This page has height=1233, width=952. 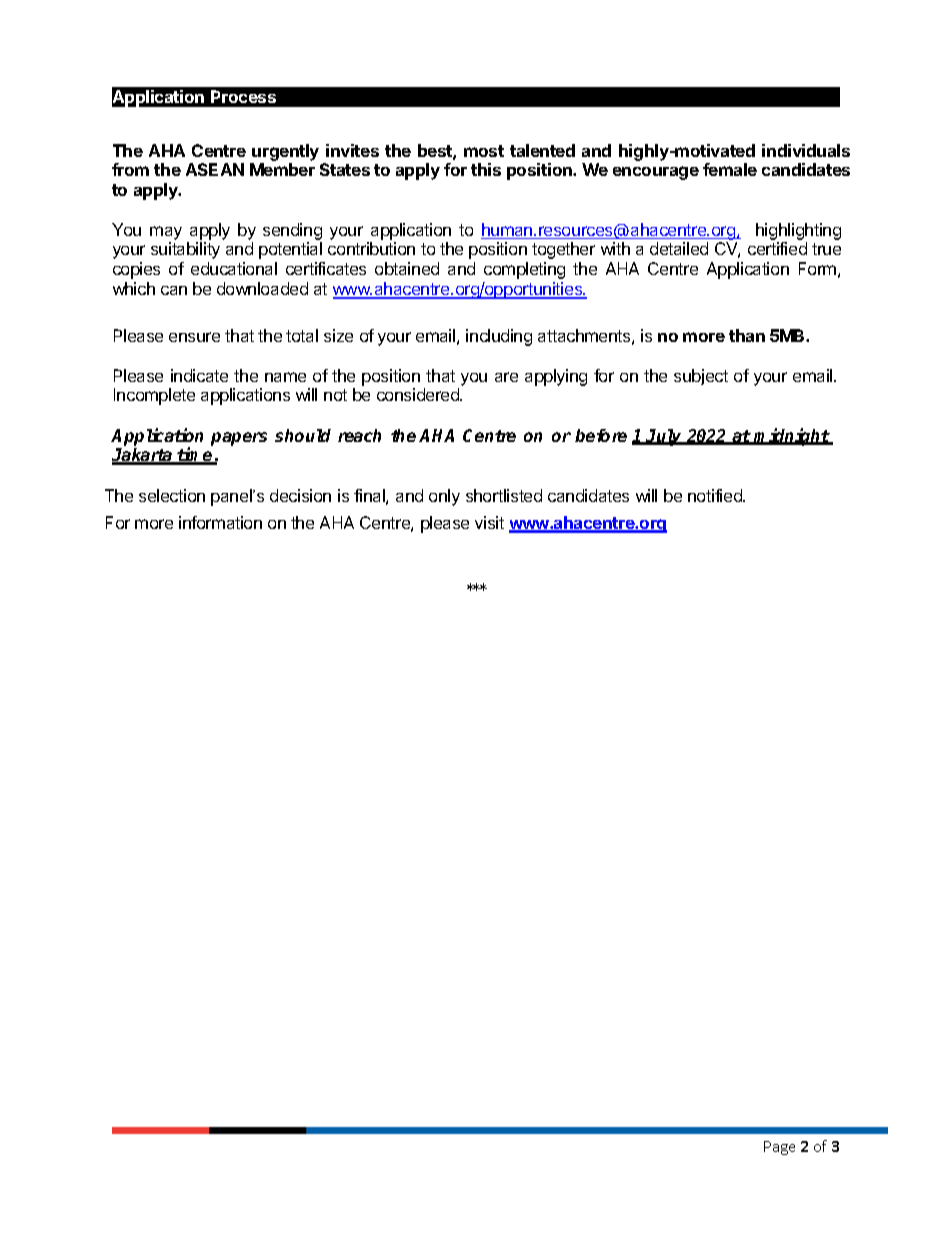 What do you see at coordinates (716, 495) in the page?
I see `notified` at bounding box center [716, 495].
